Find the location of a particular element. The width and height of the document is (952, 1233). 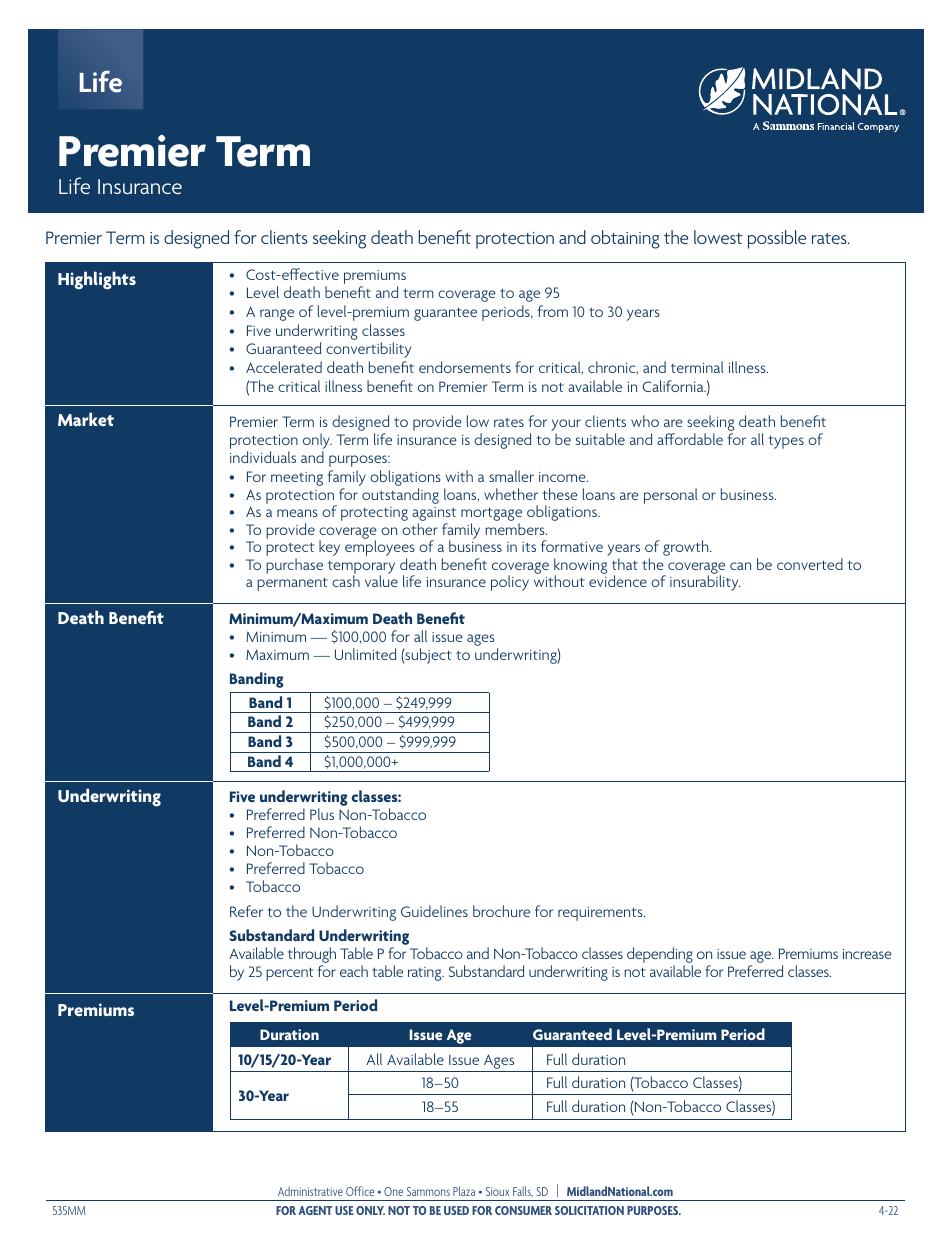

Guidelines is located at coordinates (434, 911).
